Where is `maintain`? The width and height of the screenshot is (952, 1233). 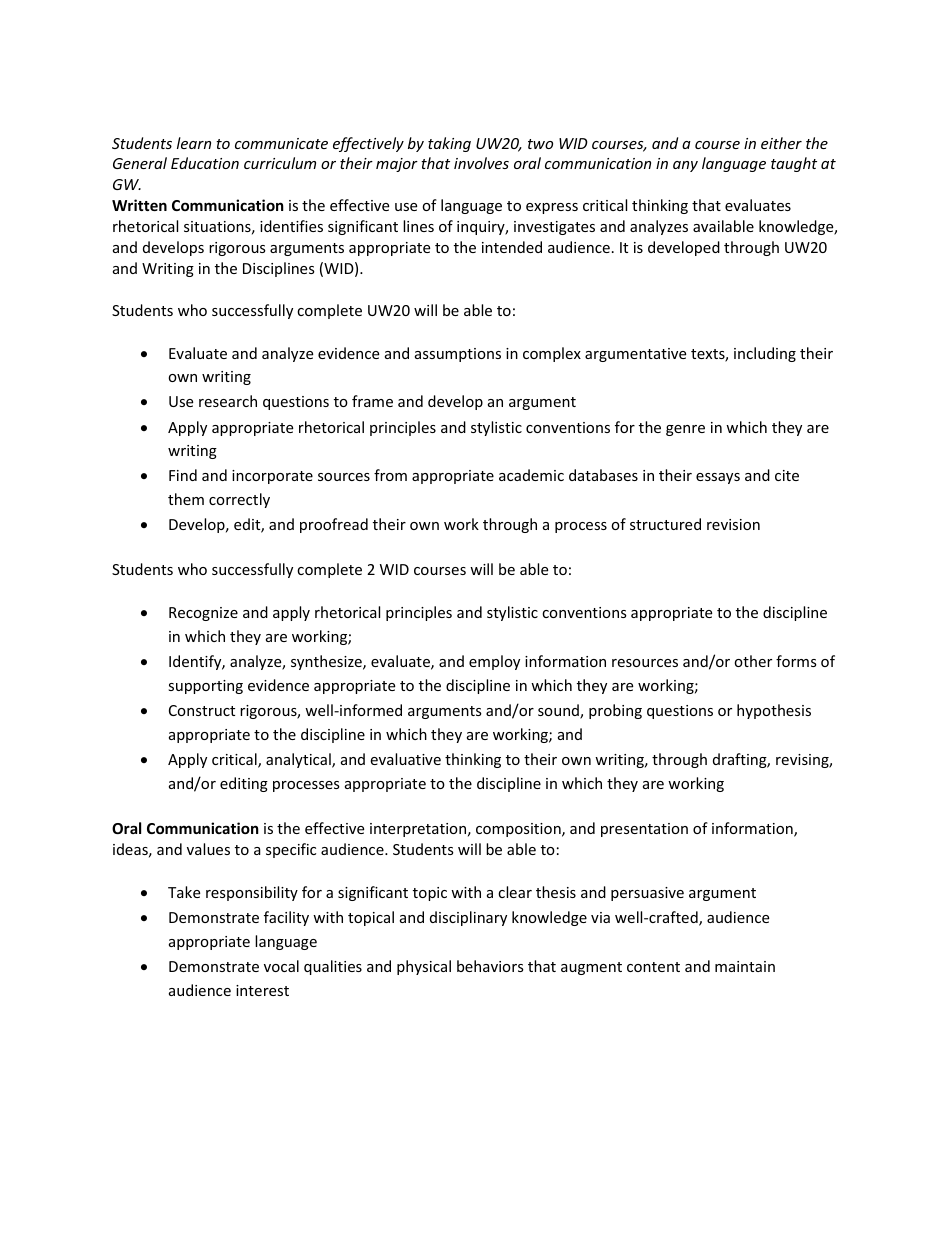
maintain is located at coordinates (745, 966).
